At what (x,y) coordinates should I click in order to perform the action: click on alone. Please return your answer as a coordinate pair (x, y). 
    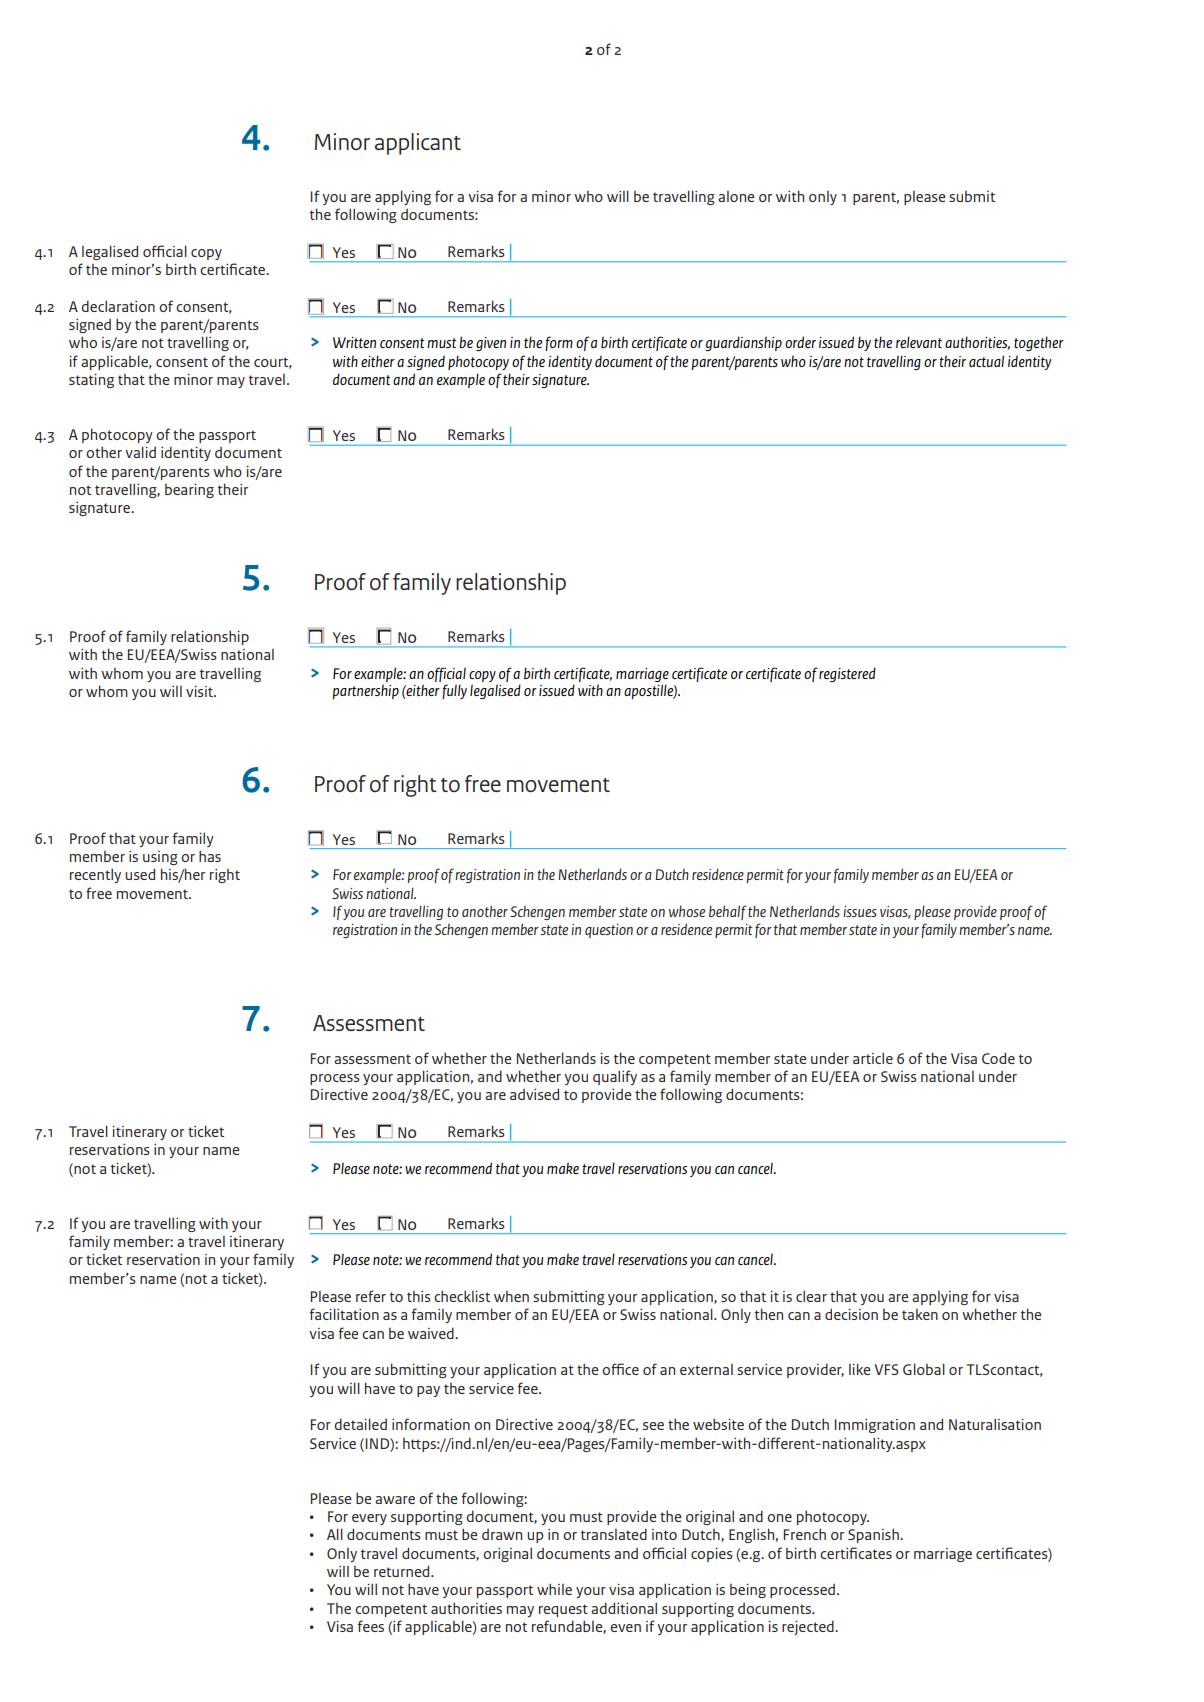
    Looking at the image, I should click on (736, 196).
